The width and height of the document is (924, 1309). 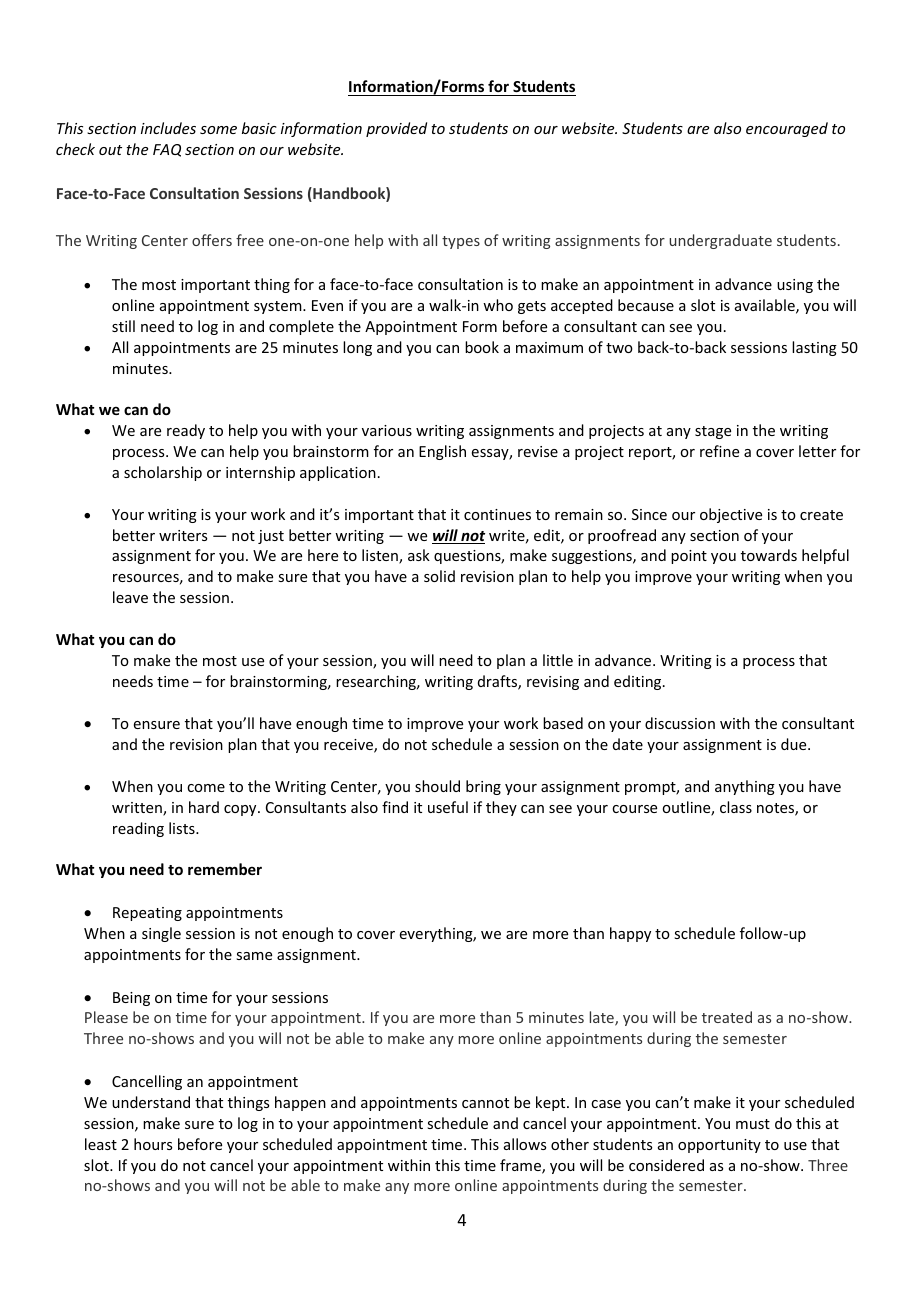 What do you see at coordinates (680, 723) in the document?
I see `discussion` at bounding box center [680, 723].
